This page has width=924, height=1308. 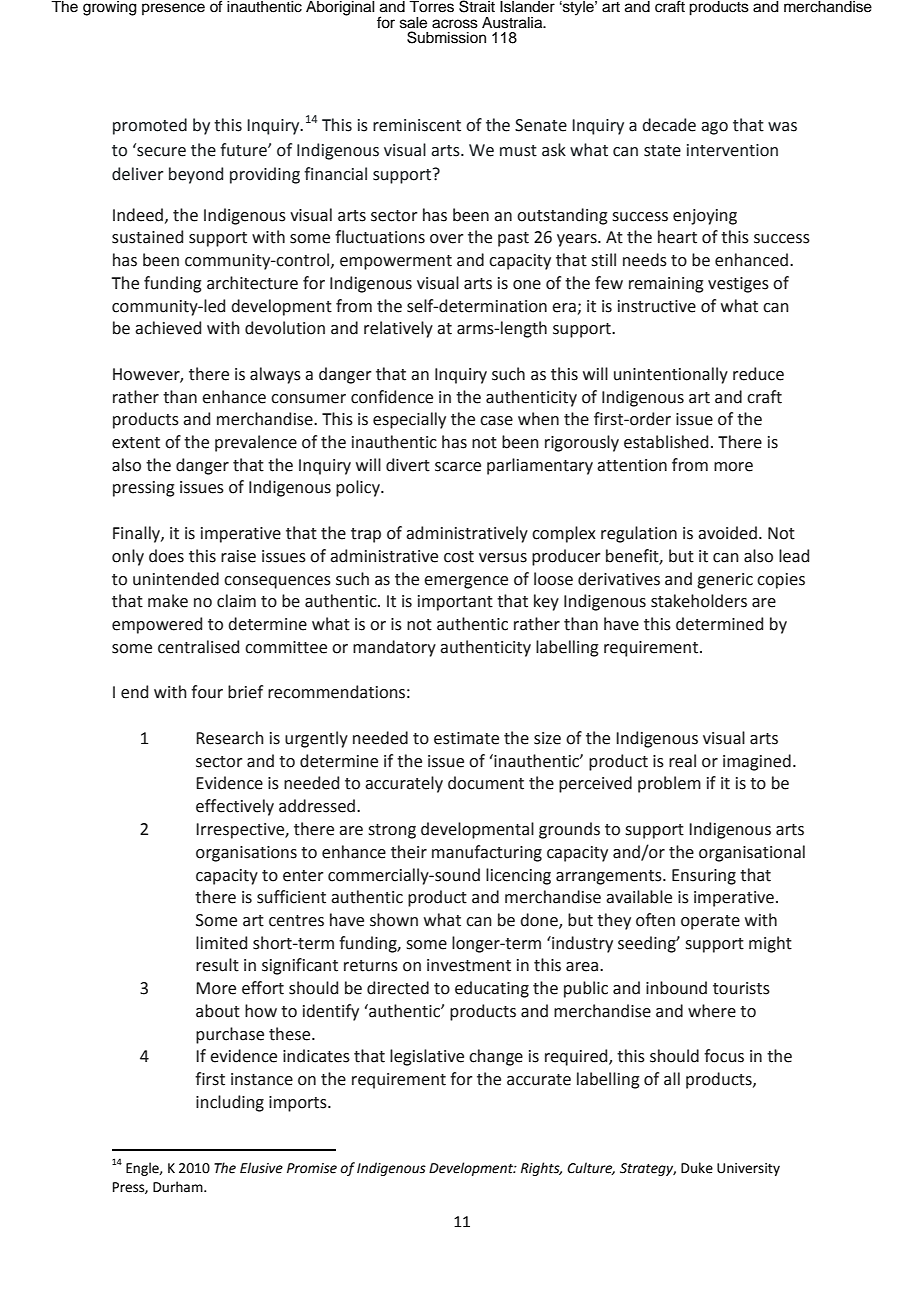 I want to click on stakeholders, so click(x=699, y=601).
